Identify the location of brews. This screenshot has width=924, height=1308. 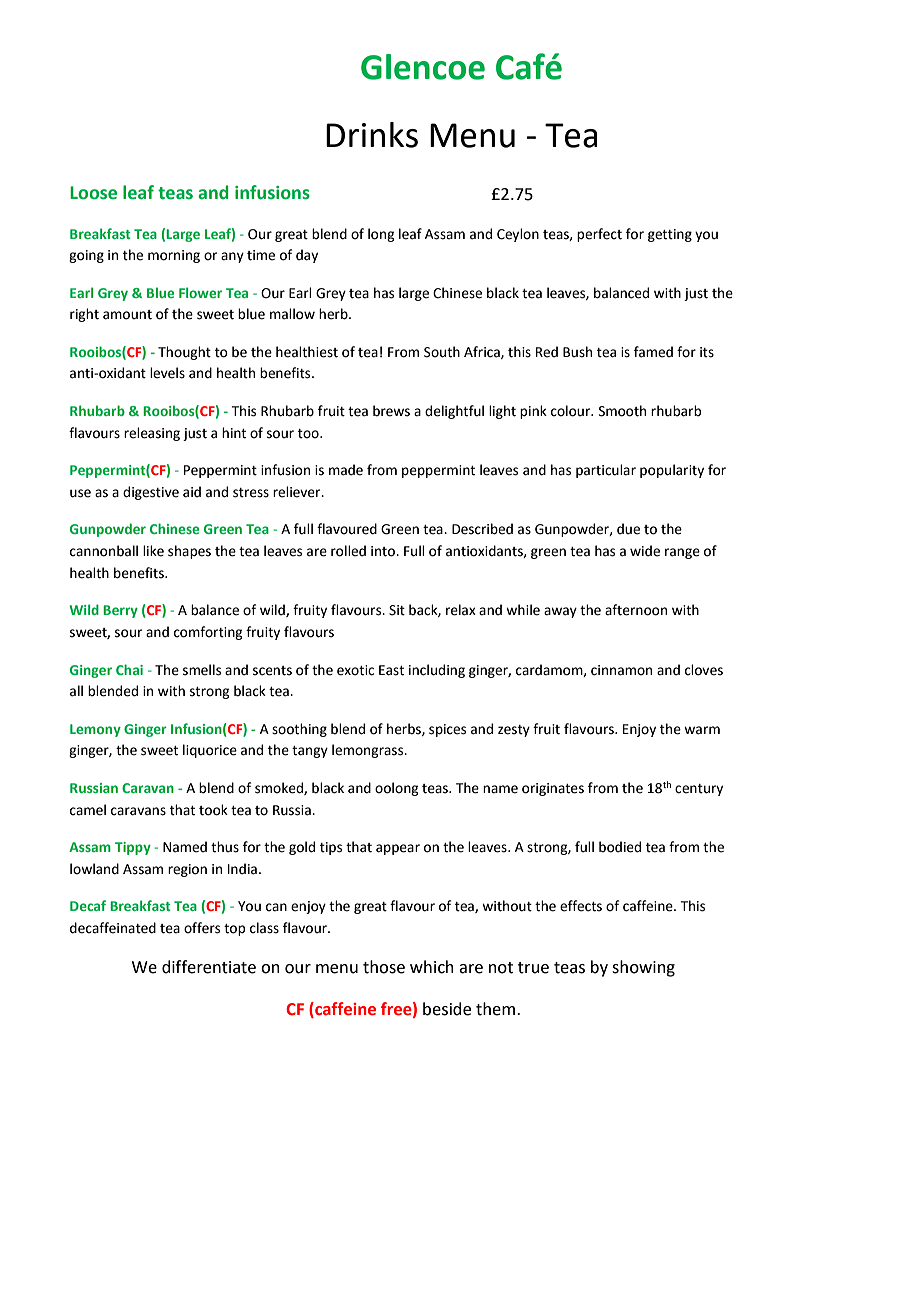
(391, 411).
